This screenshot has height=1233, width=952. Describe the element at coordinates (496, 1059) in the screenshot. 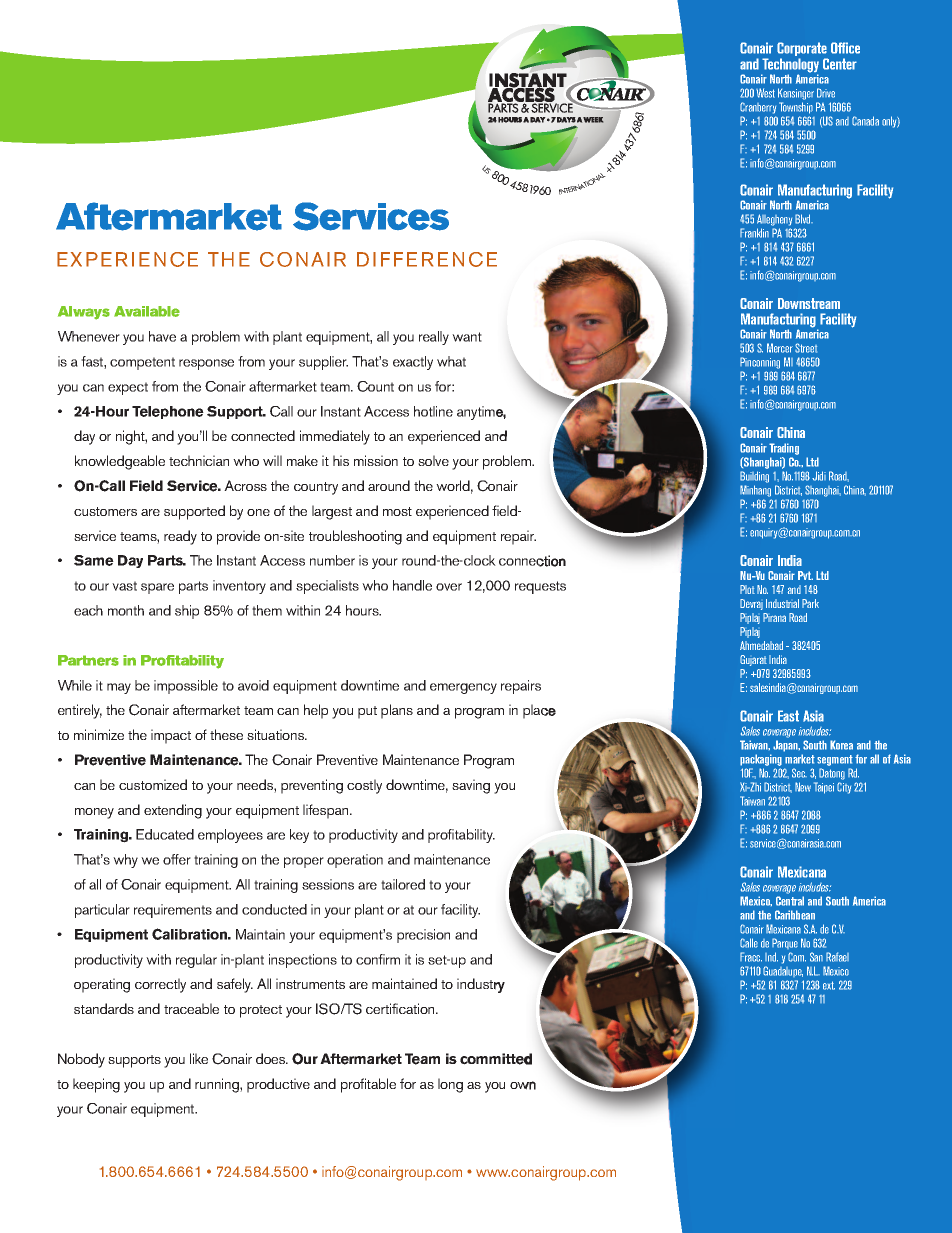

I see `committed` at that location.
